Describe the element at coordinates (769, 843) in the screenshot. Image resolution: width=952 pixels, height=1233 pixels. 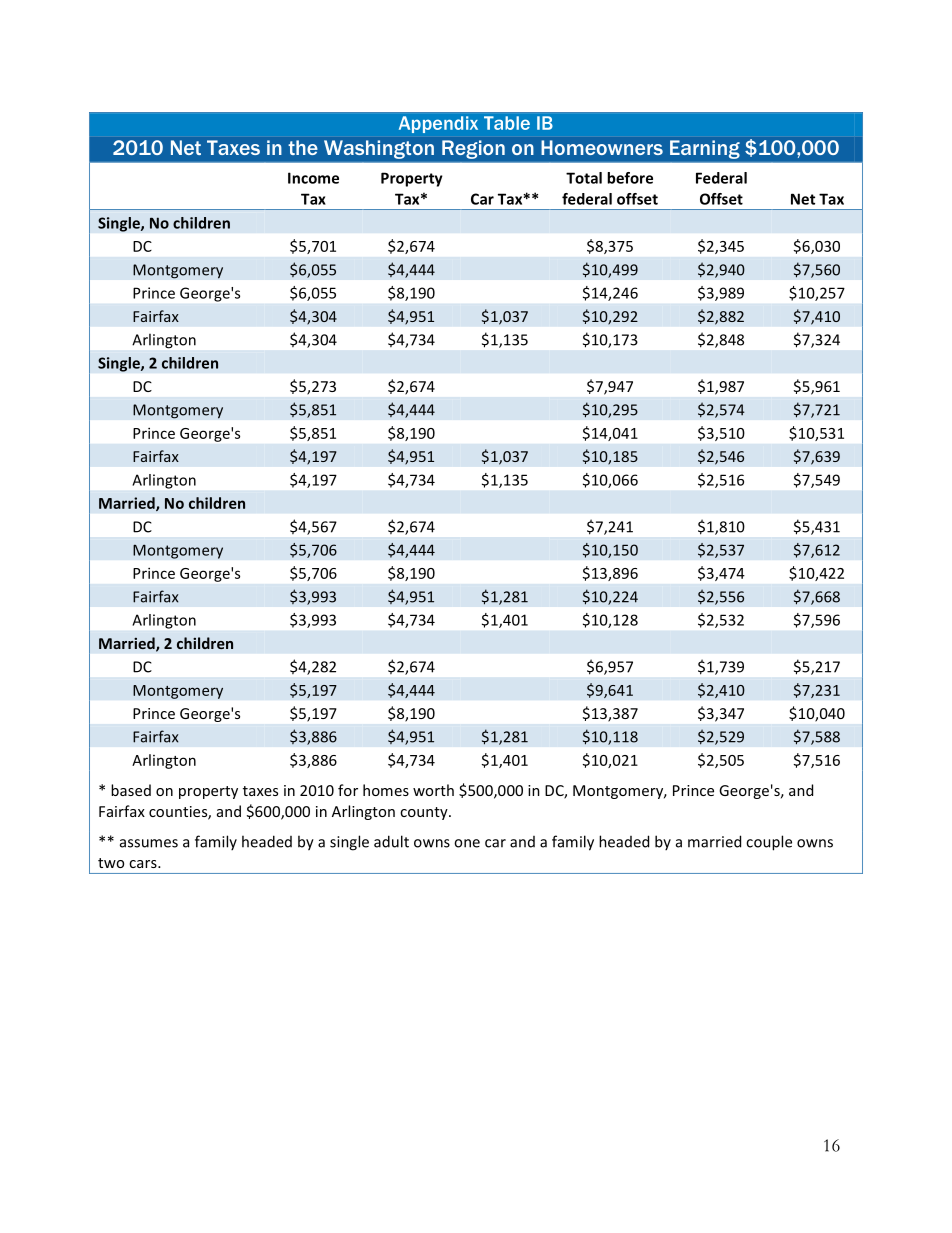
I see `couple` at that location.
